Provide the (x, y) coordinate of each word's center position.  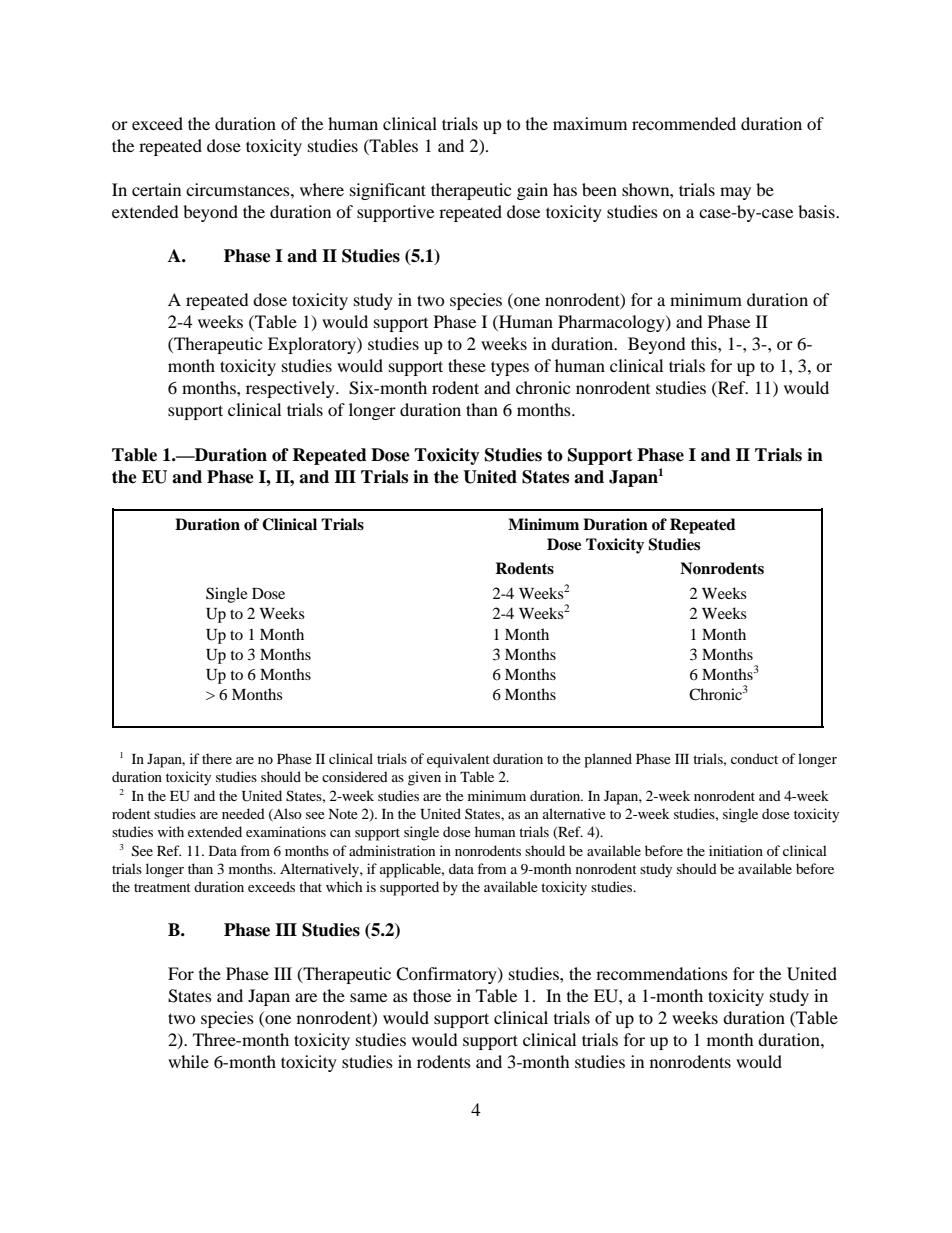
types (510, 368)
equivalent (458, 760)
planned (608, 760)
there (217, 758)
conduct (754, 758)
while (188, 1061)
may (735, 193)
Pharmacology (612, 323)
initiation (736, 850)
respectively (291, 389)
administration (392, 850)
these (467, 365)
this (705, 343)
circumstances (239, 189)
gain (532, 191)
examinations (286, 831)
